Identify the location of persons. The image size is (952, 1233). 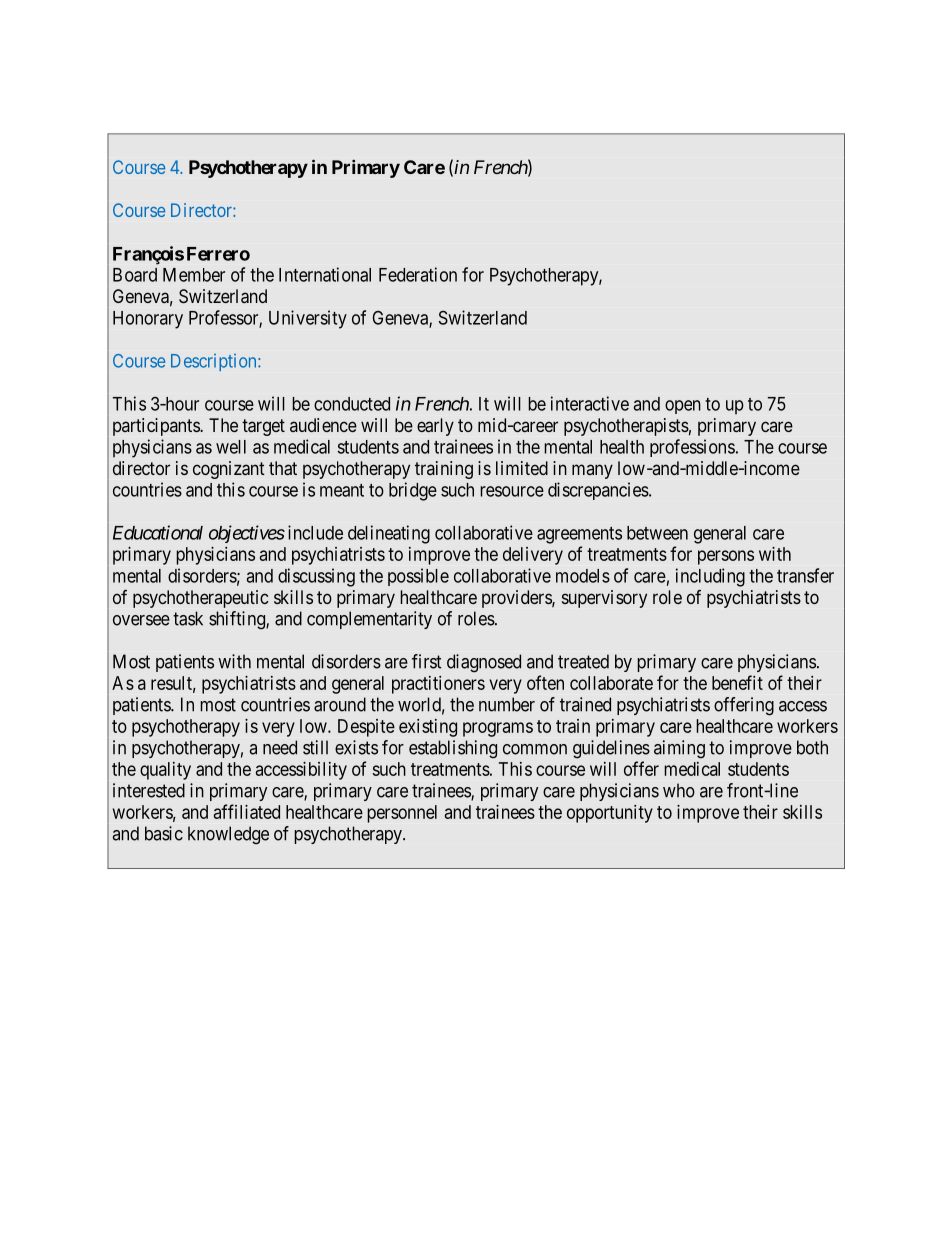
(726, 557).
